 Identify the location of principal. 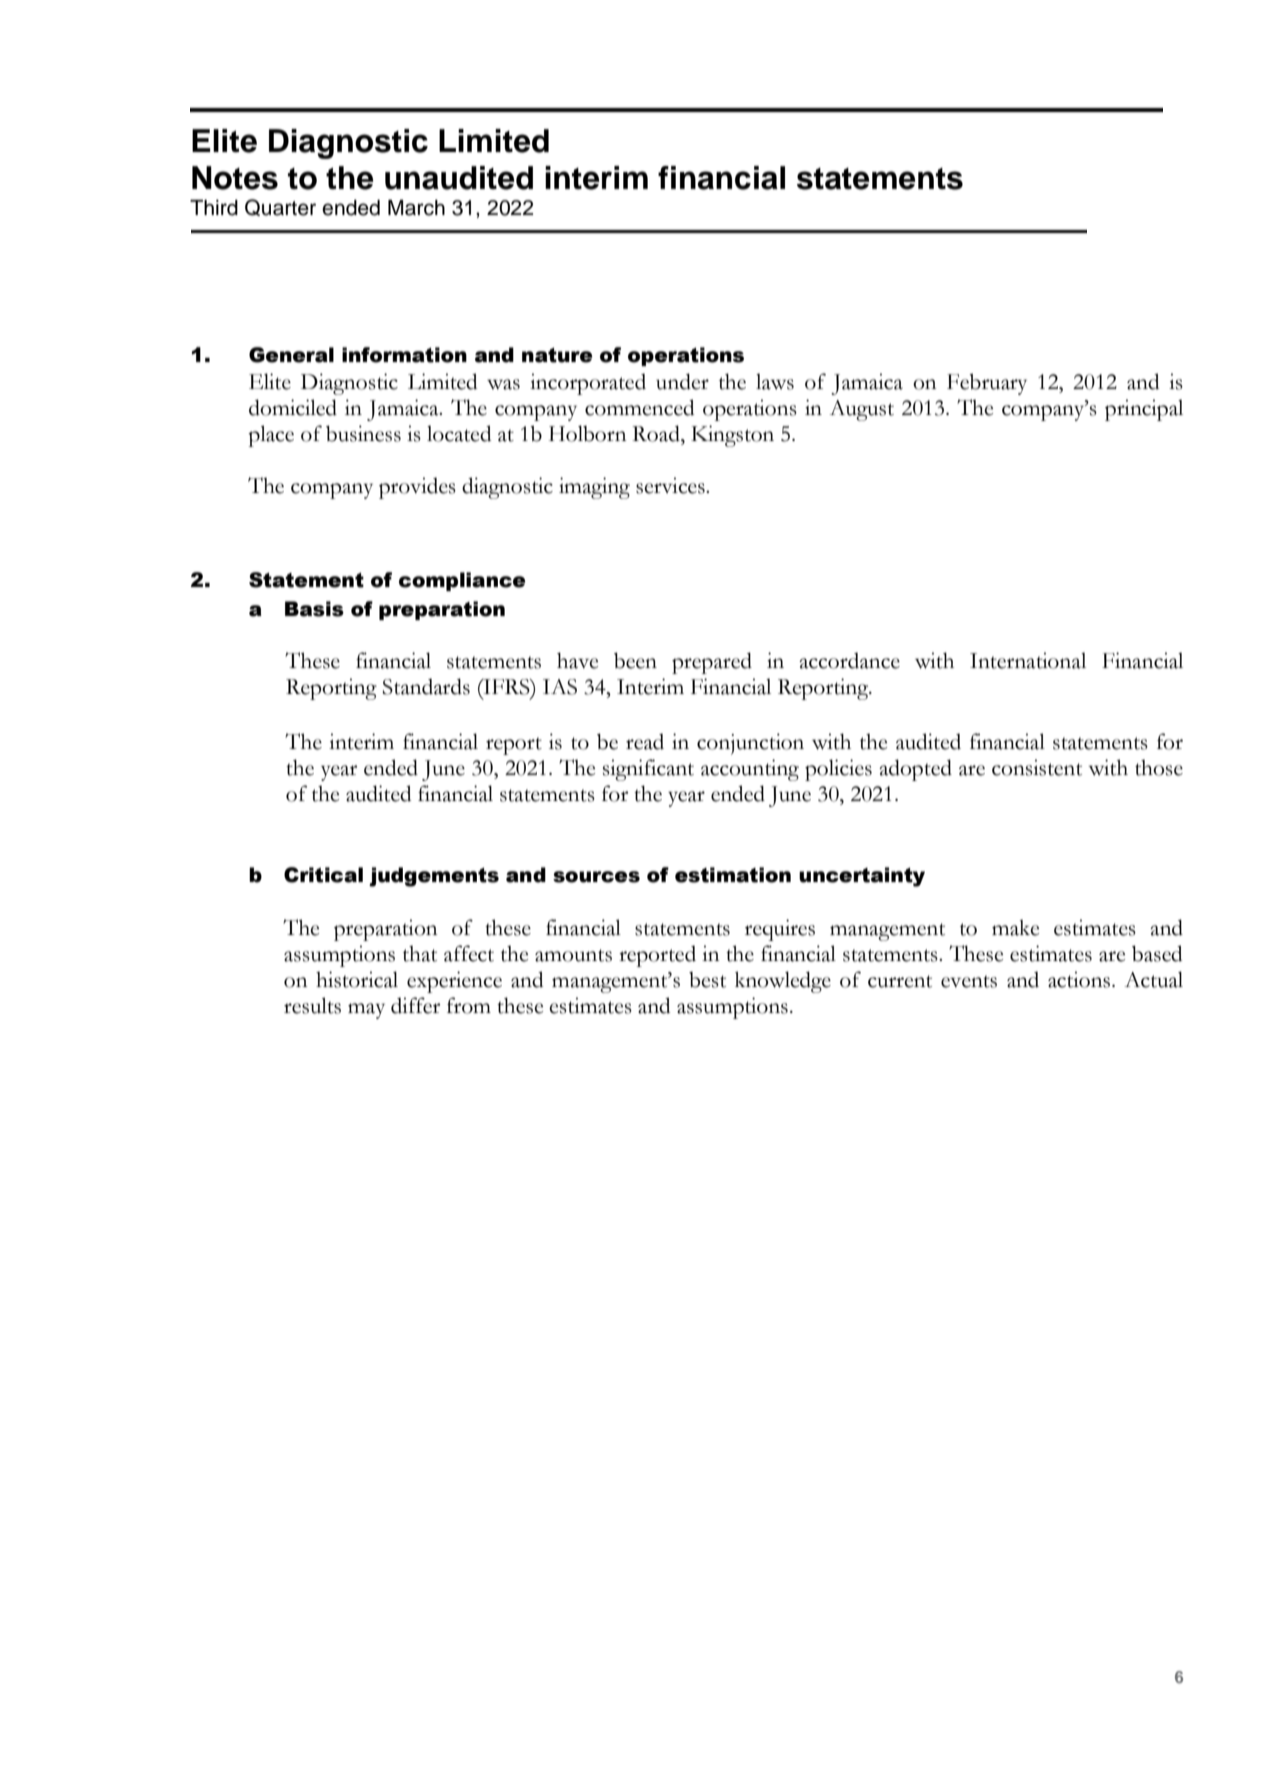
(1144, 410).
